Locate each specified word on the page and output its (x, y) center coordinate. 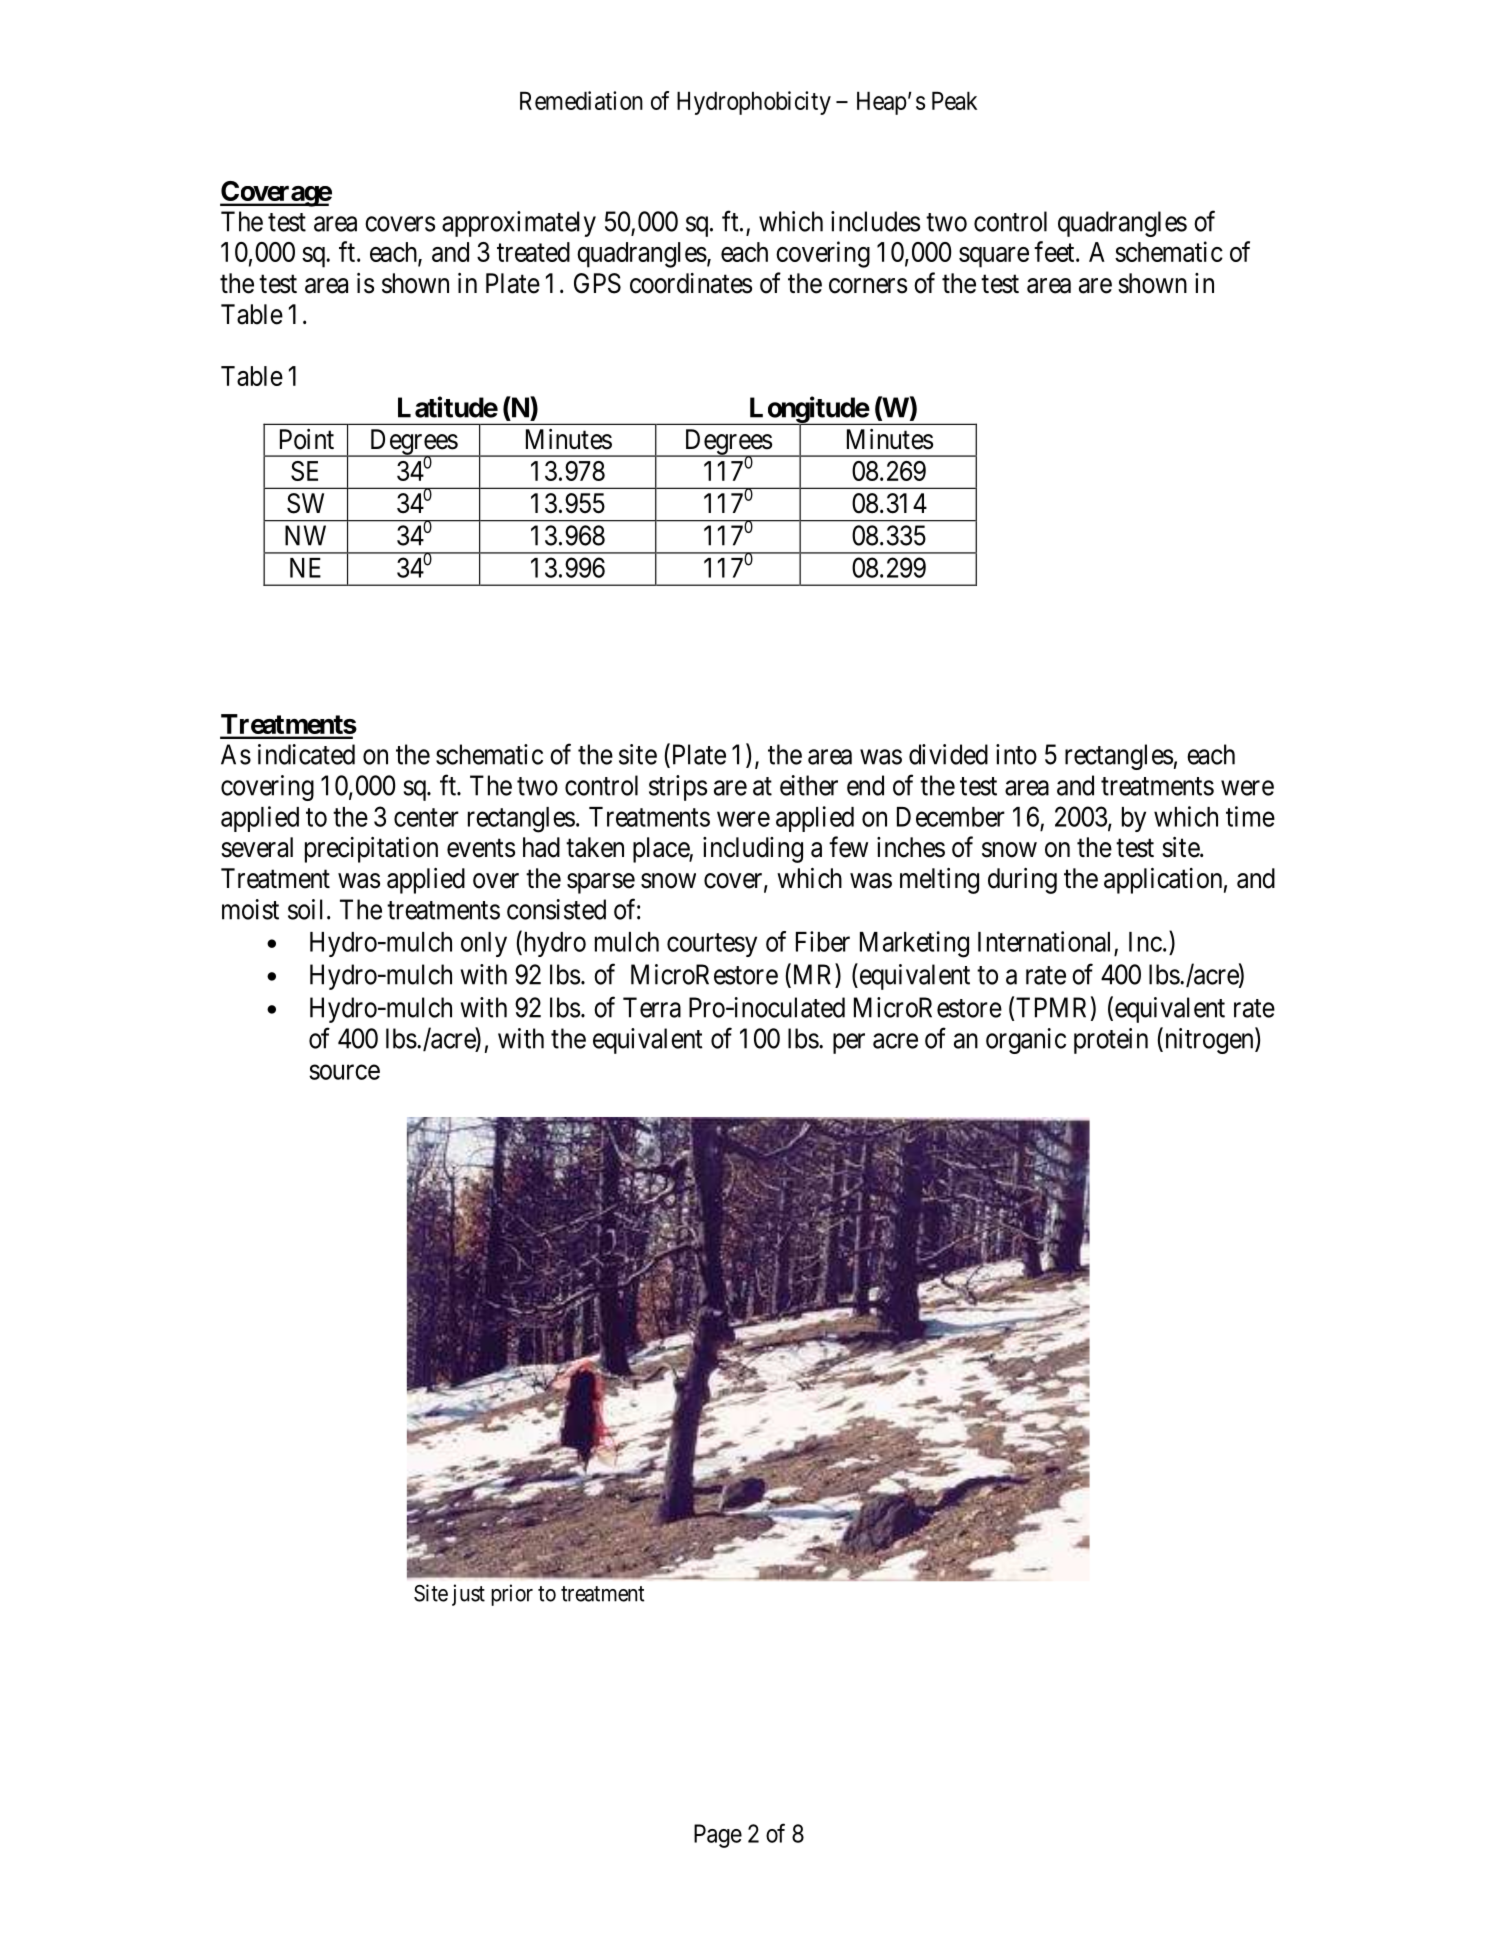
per (849, 1043)
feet (1055, 251)
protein (1111, 1041)
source (344, 1072)
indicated (306, 754)
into (1016, 754)
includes (875, 221)
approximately (519, 224)
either (809, 785)
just (468, 1595)
